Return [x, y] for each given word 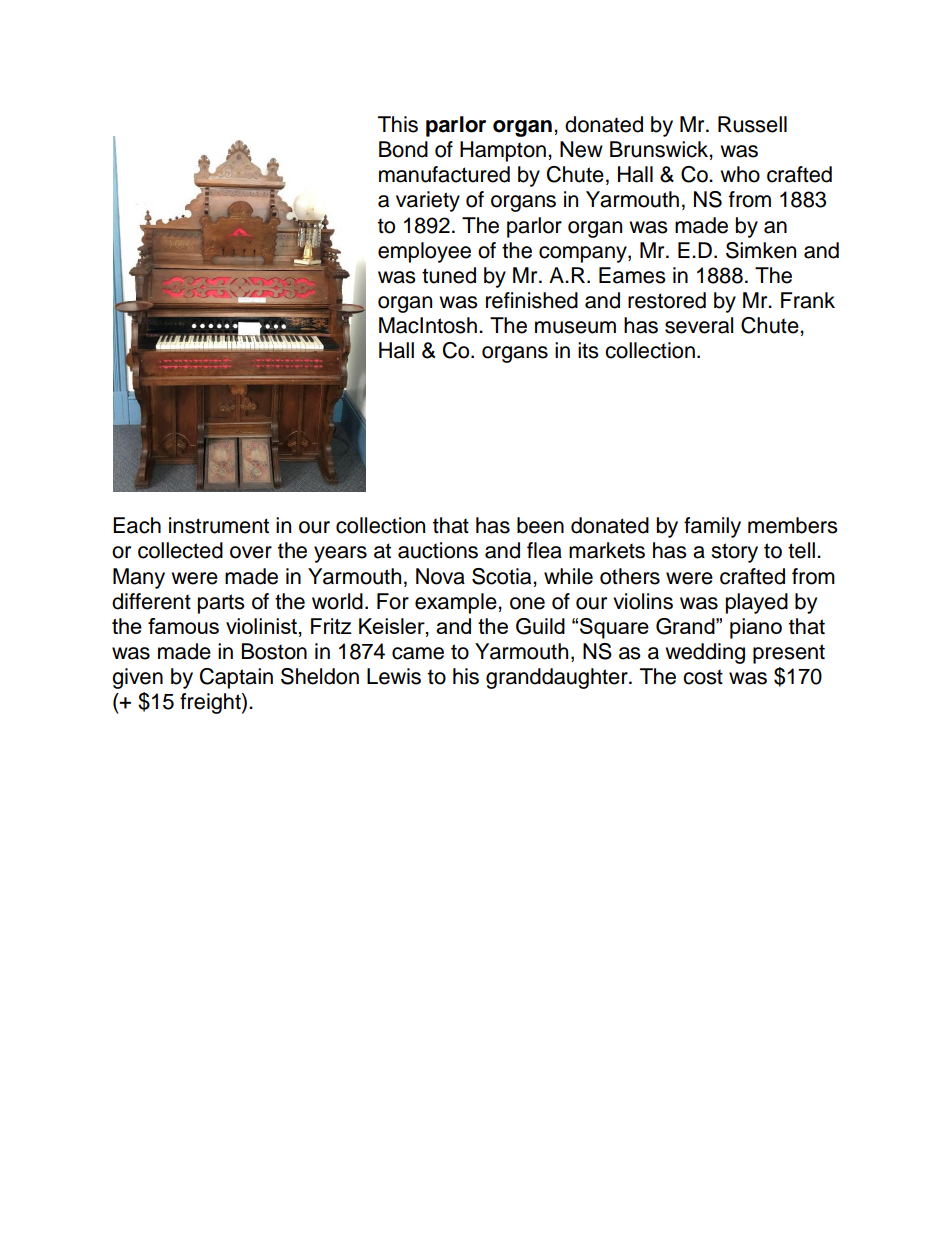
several [699, 325]
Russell [752, 124]
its [588, 350]
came [418, 653]
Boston [274, 651]
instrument [219, 525]
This [398, 124]
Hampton [503, 151]
